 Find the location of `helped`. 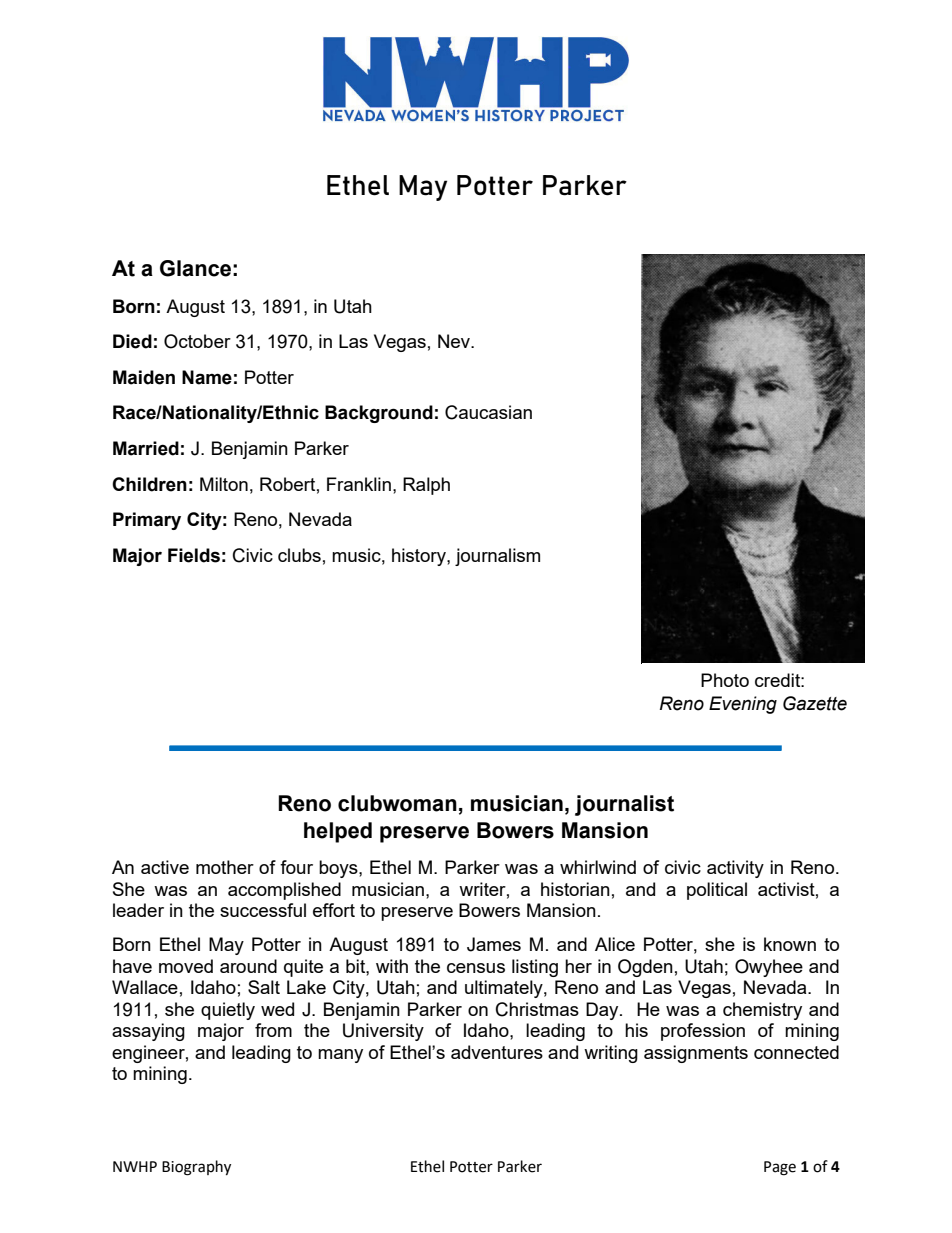

helped is located at coordinates (338, 832).
